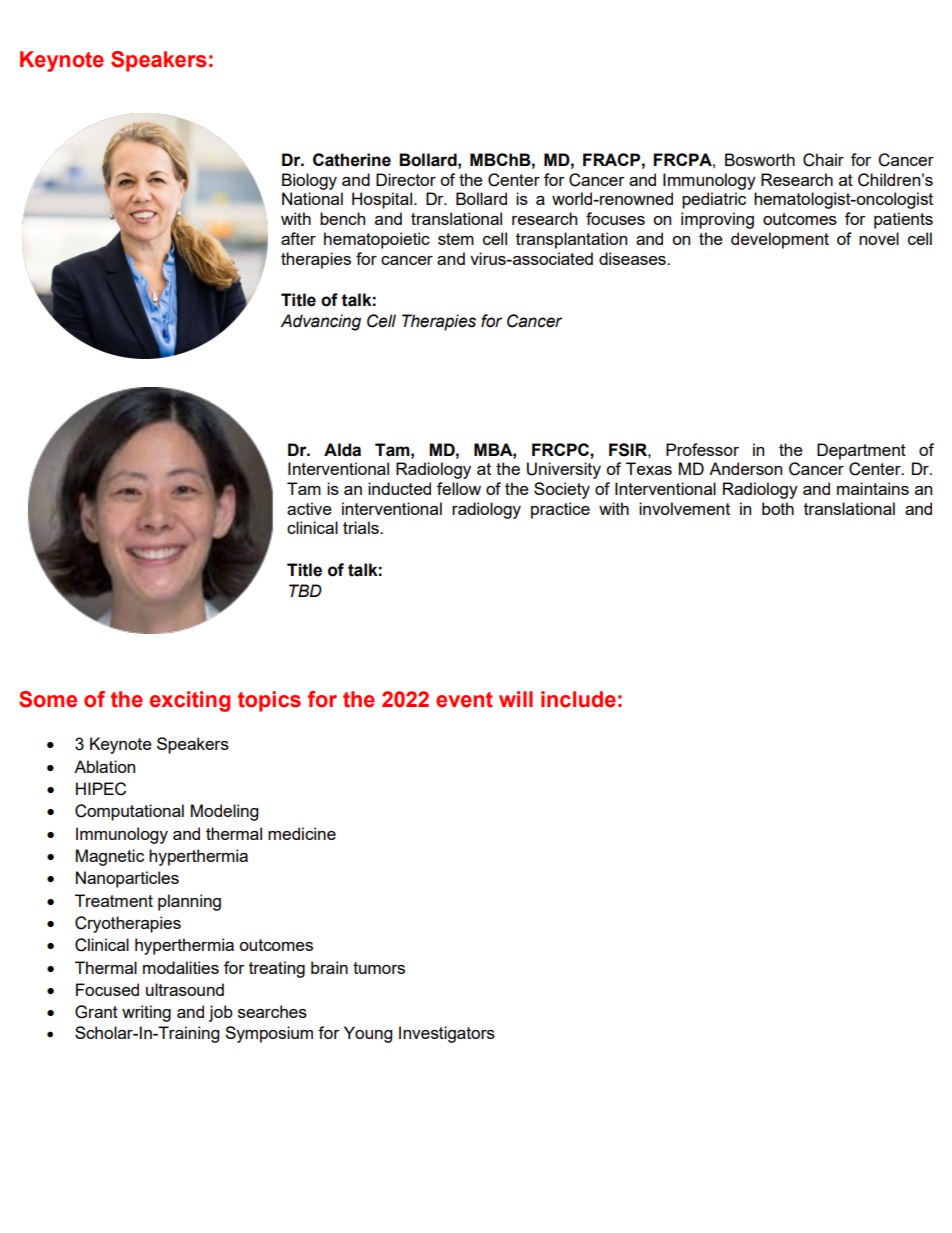  What do you see at coordinates (309, 181) in the screenshot?
I see `Biology` at bounding box center [309, 181].
